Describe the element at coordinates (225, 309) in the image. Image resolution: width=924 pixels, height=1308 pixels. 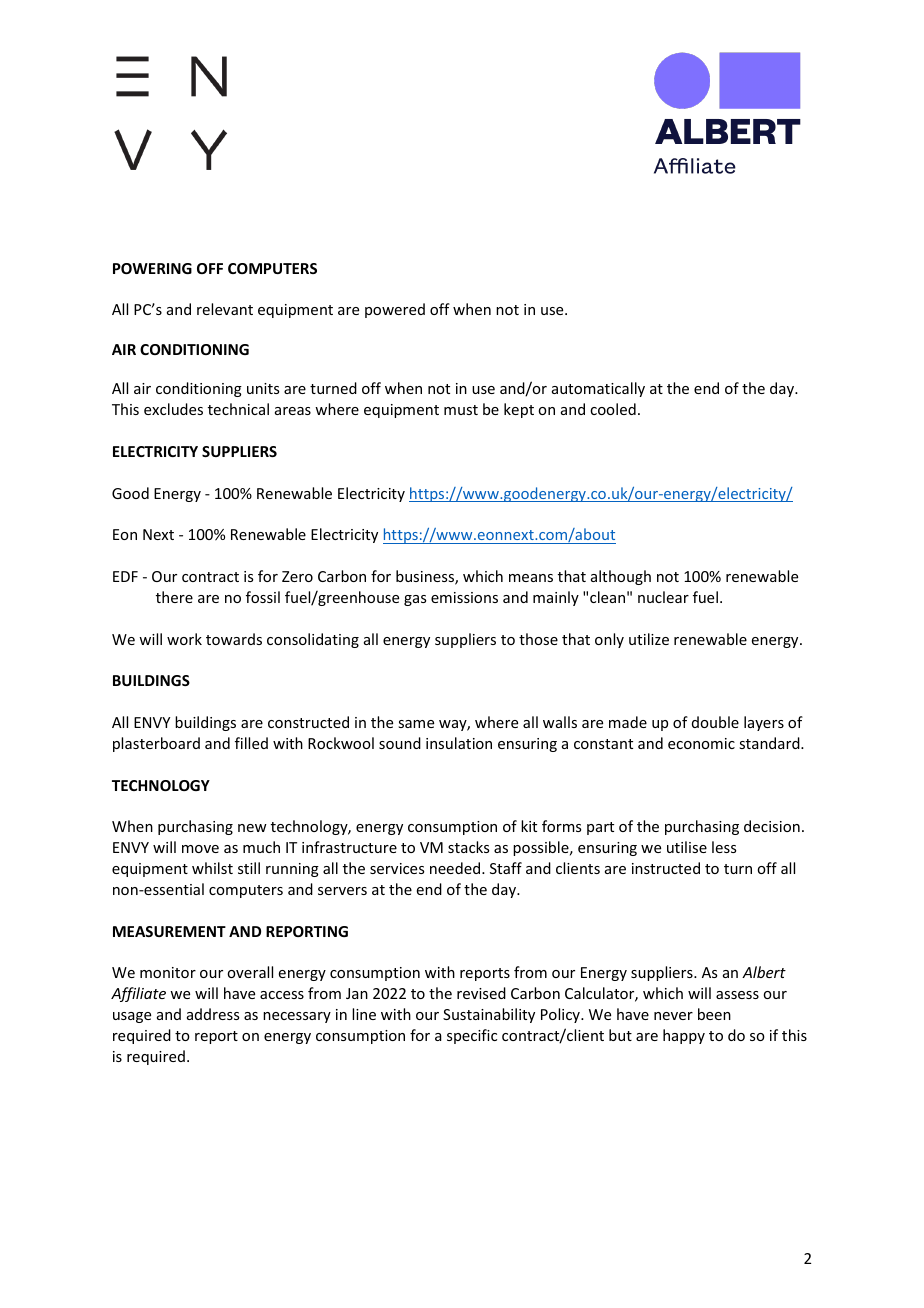
I see `relevant` at that location.
